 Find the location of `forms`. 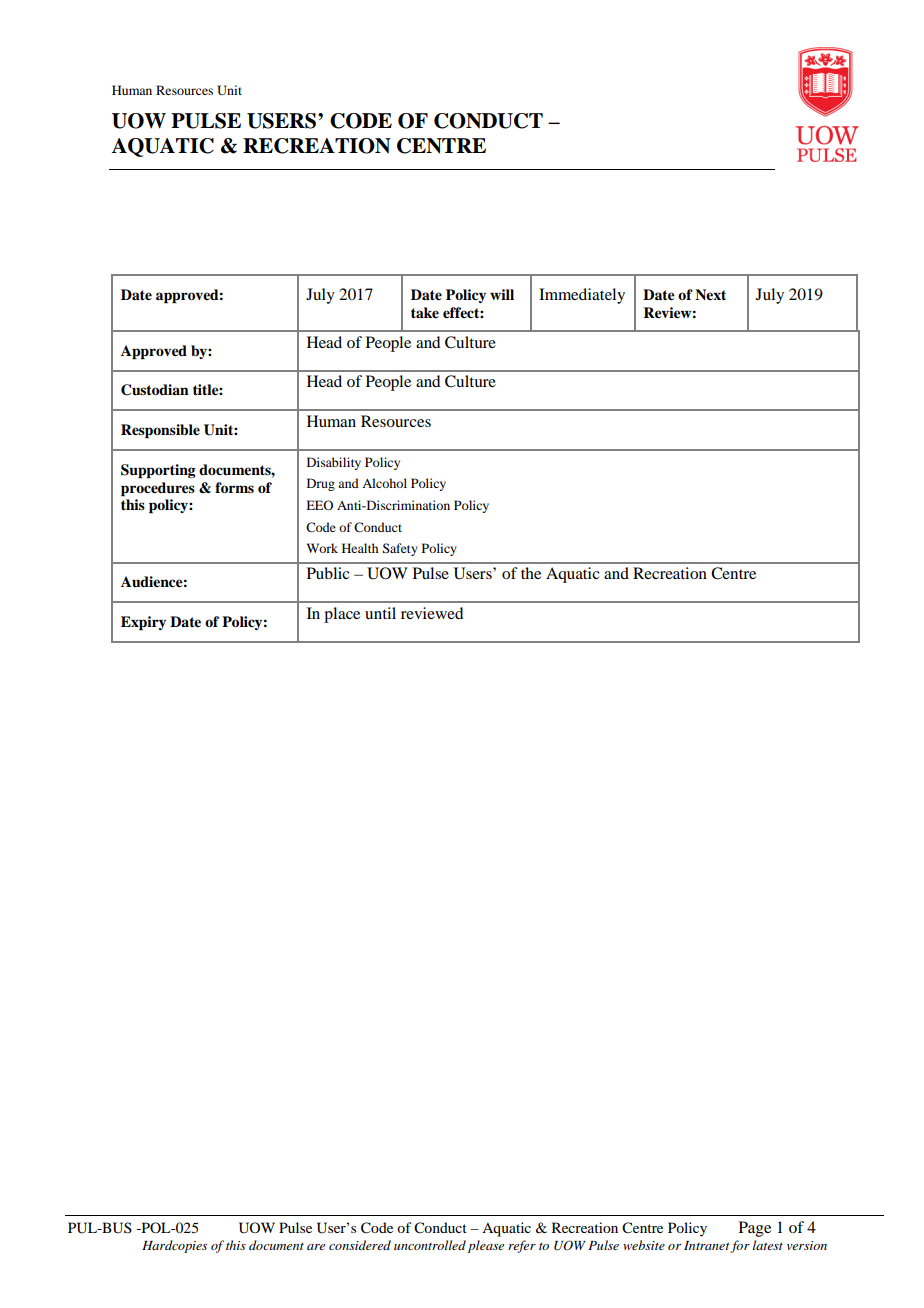

forms is located at coordinates (234, 487).
